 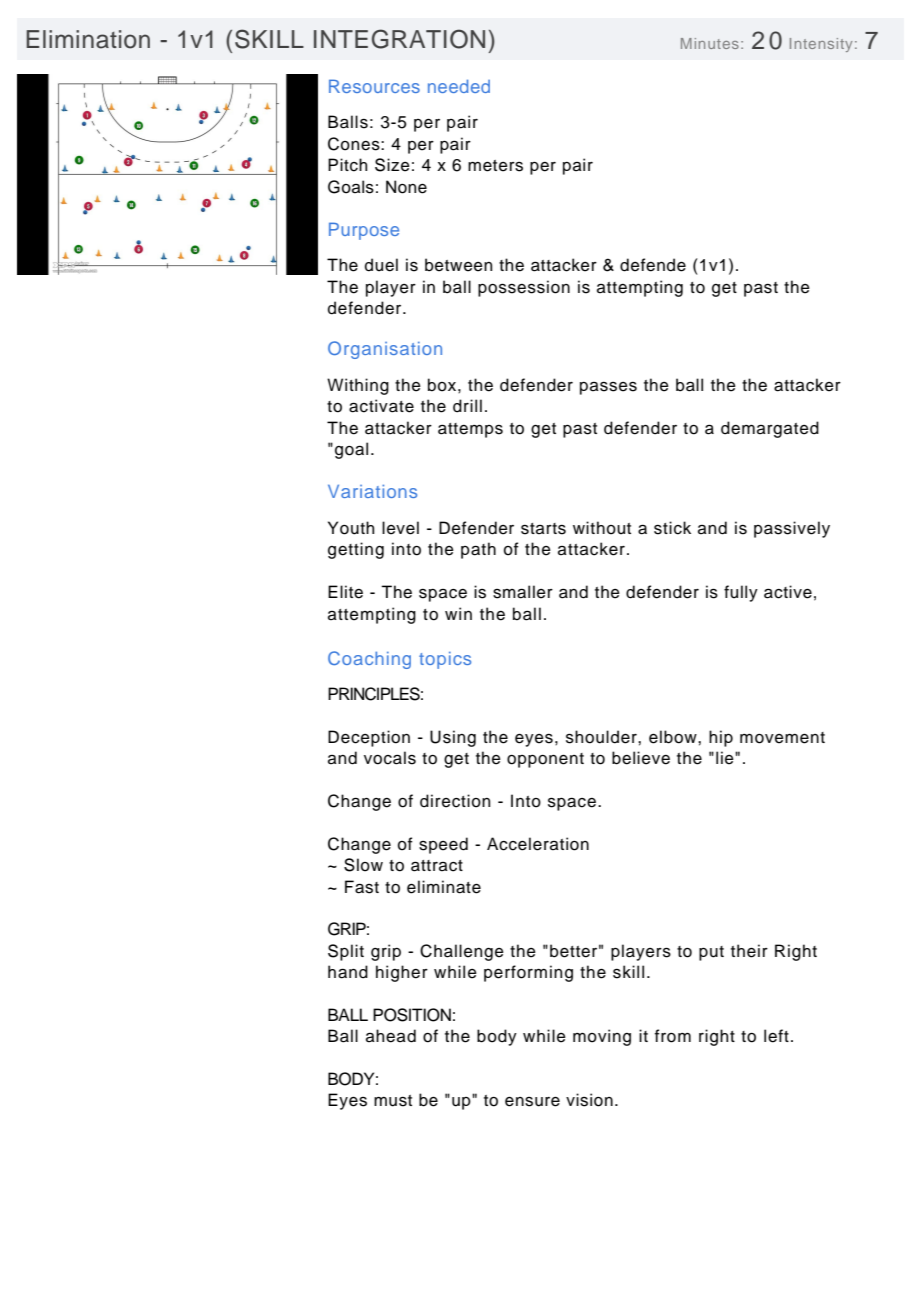 What do you see at coordinates (741, 593) in the document?
I see `fully` at bounding box center [741, 593].
